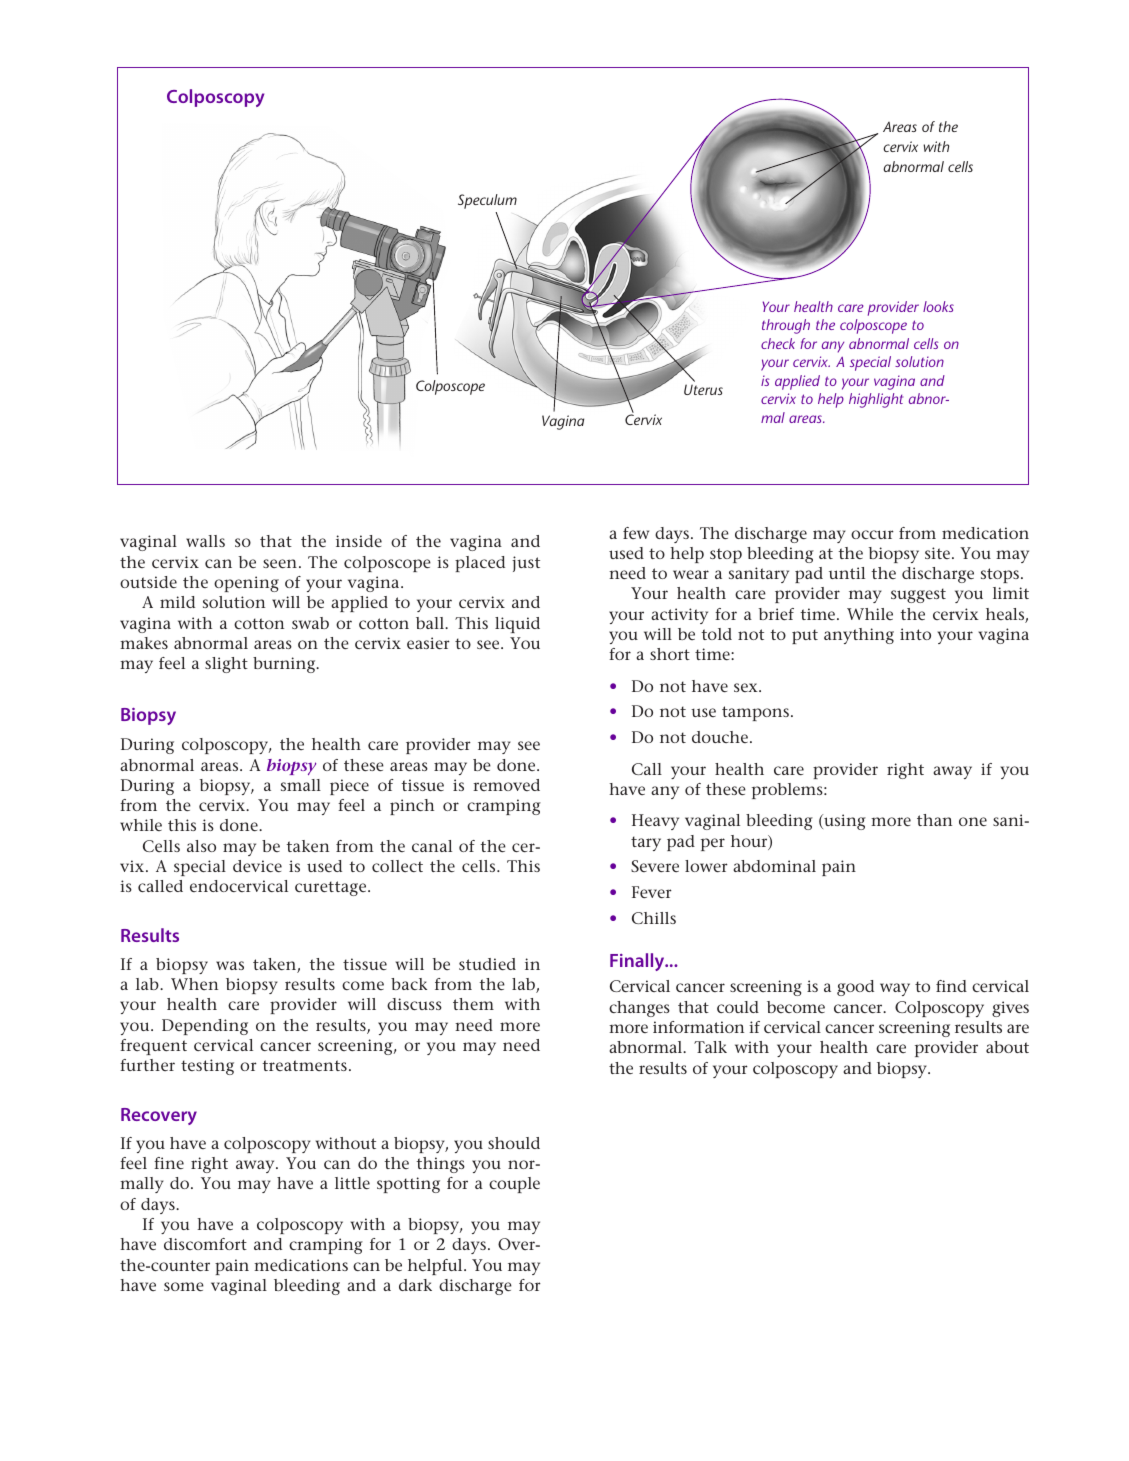  I want to click on small, so click(301, 785).
